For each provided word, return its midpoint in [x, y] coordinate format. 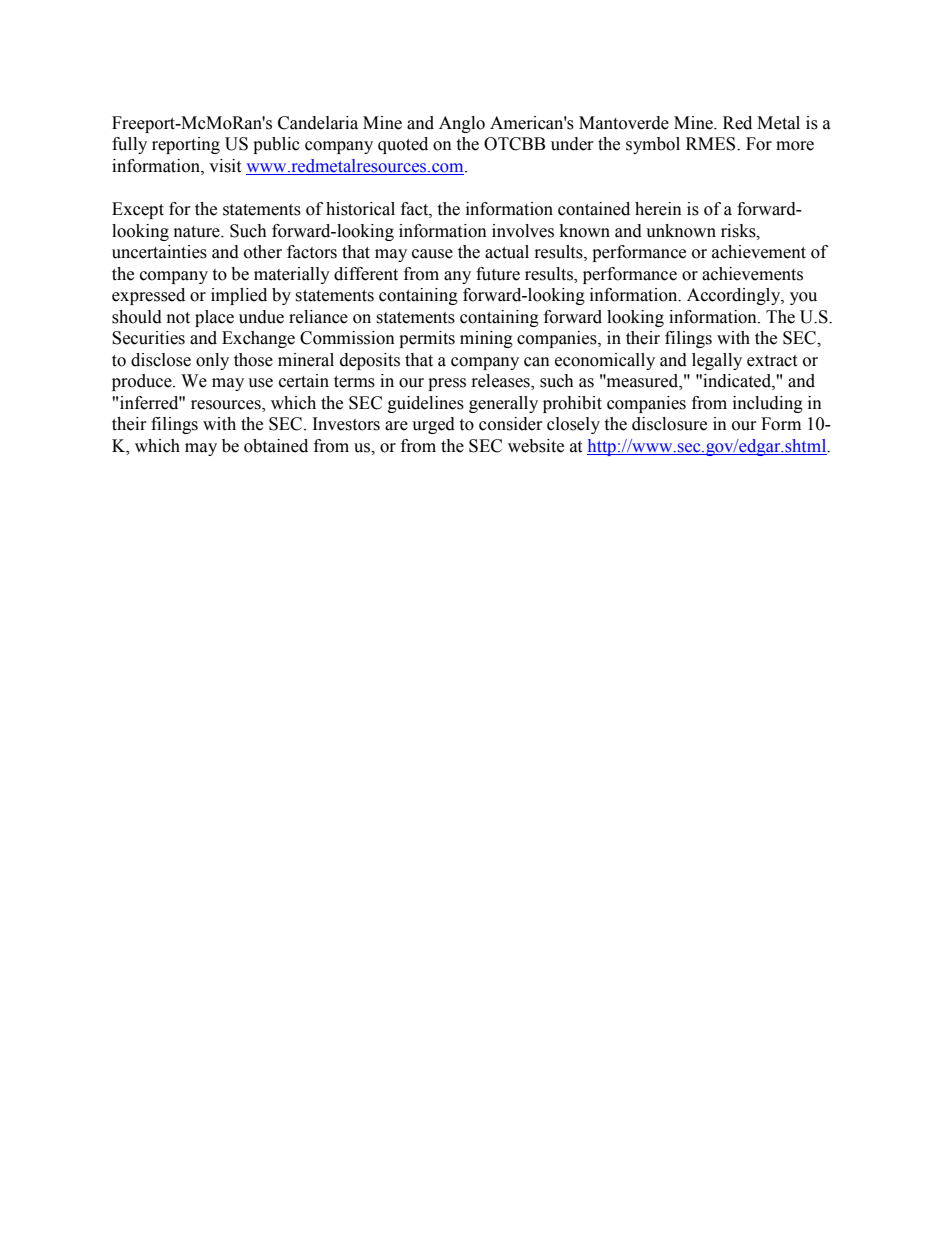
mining [486, 339]
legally [717, 361]
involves [523, 231]
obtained [276, 446]
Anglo [462, 124]
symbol [653, 145]
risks [739, 231]
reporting [186, 145]
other [263, 252]
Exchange [258, 339]
